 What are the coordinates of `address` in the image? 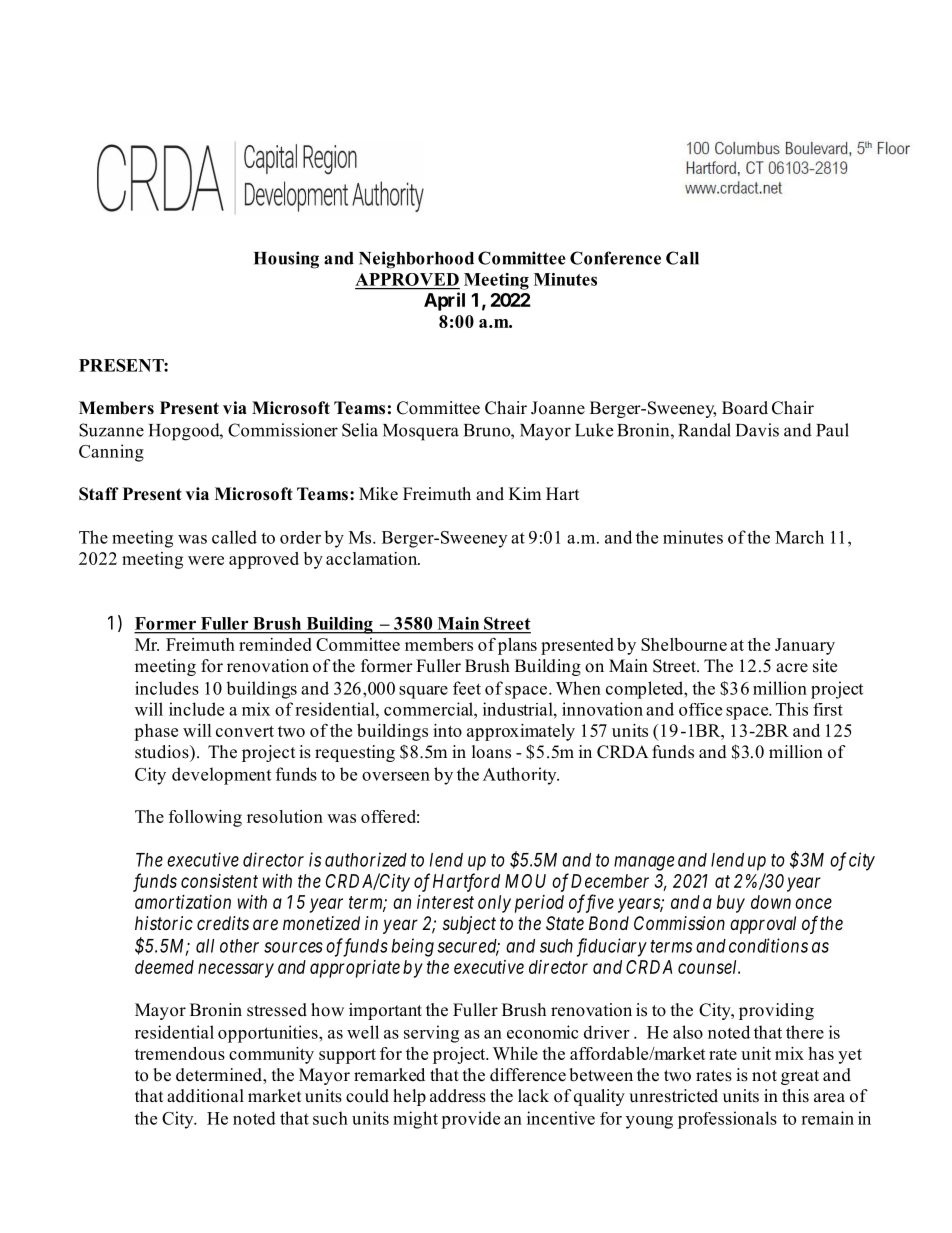 It's located at (458, 1096).
